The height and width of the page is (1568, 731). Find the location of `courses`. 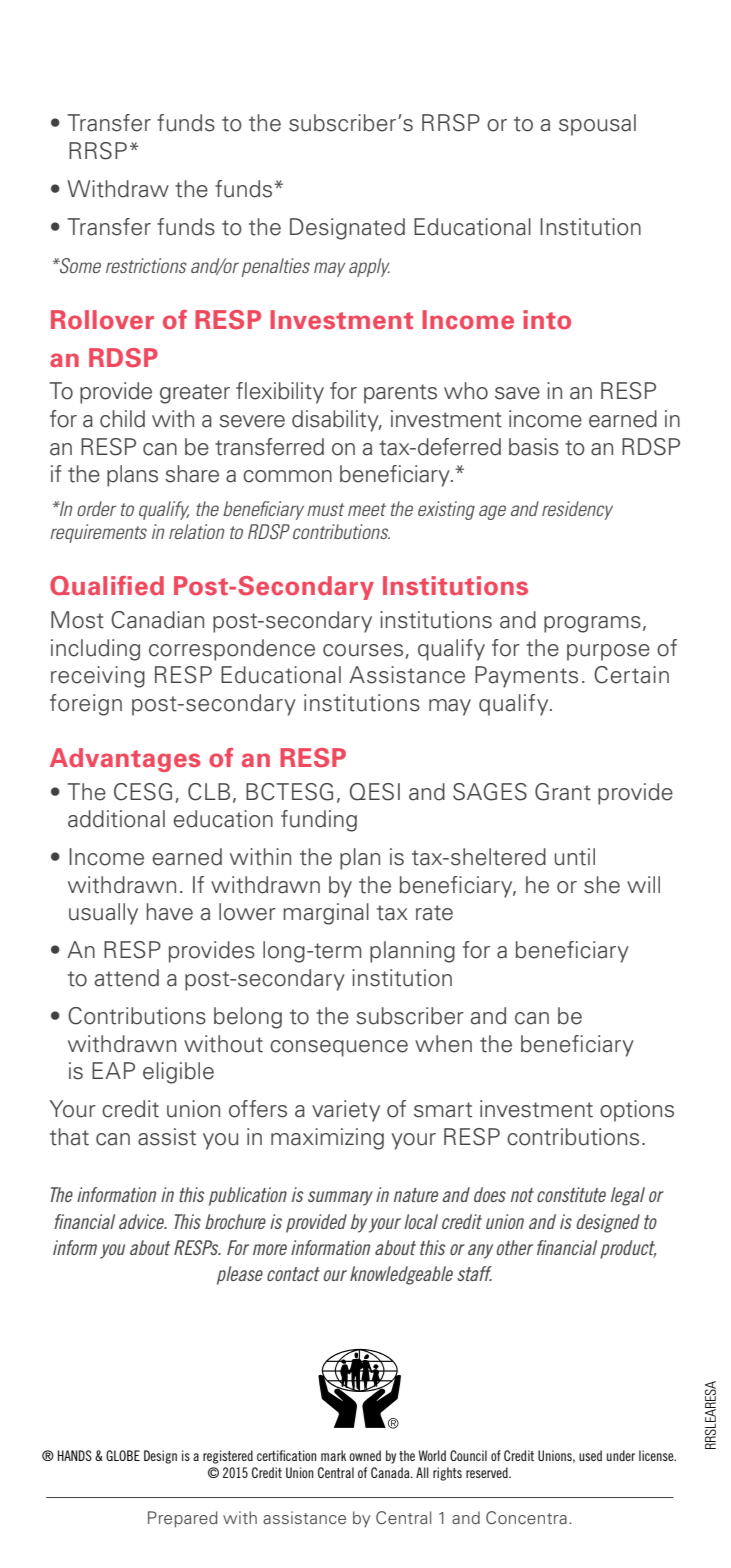

courses is located at coordinates (363, 650).
